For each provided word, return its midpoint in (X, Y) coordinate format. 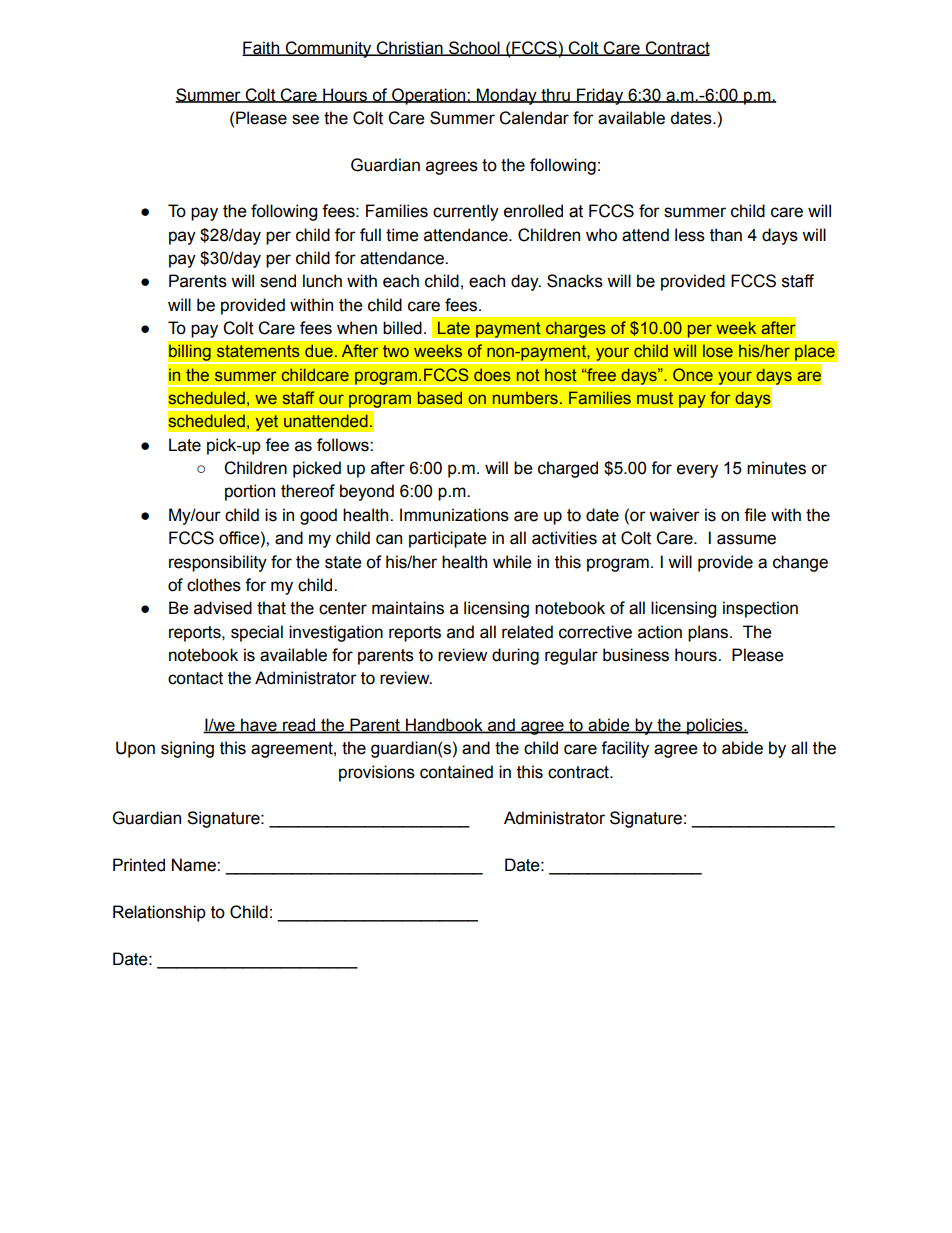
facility (625, 749)
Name (195, 865)
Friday (600, 96)
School (474, 48)
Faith (262, 48)
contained (456, 772)
